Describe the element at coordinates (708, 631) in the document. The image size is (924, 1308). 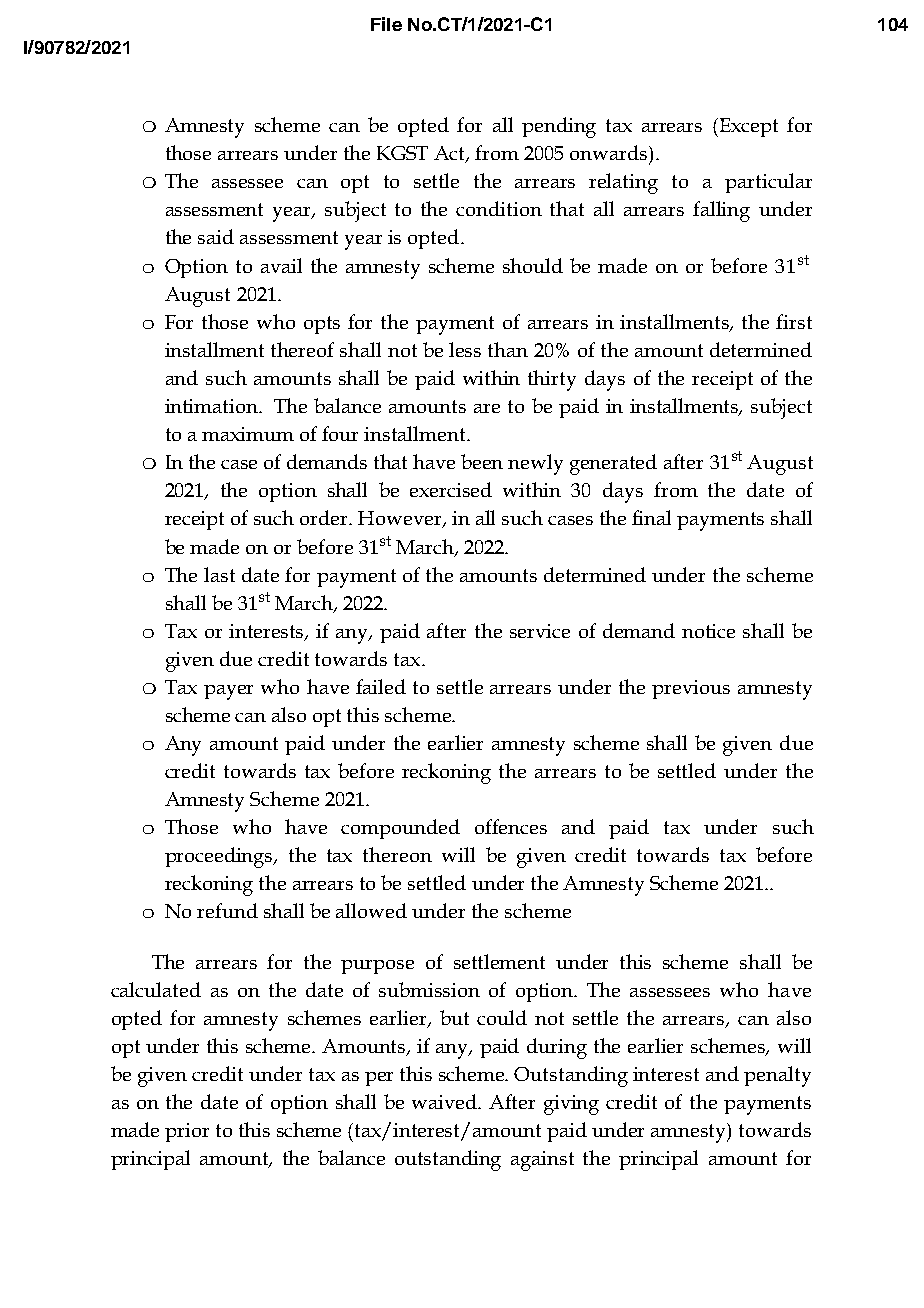
I see `notice` at that location.
